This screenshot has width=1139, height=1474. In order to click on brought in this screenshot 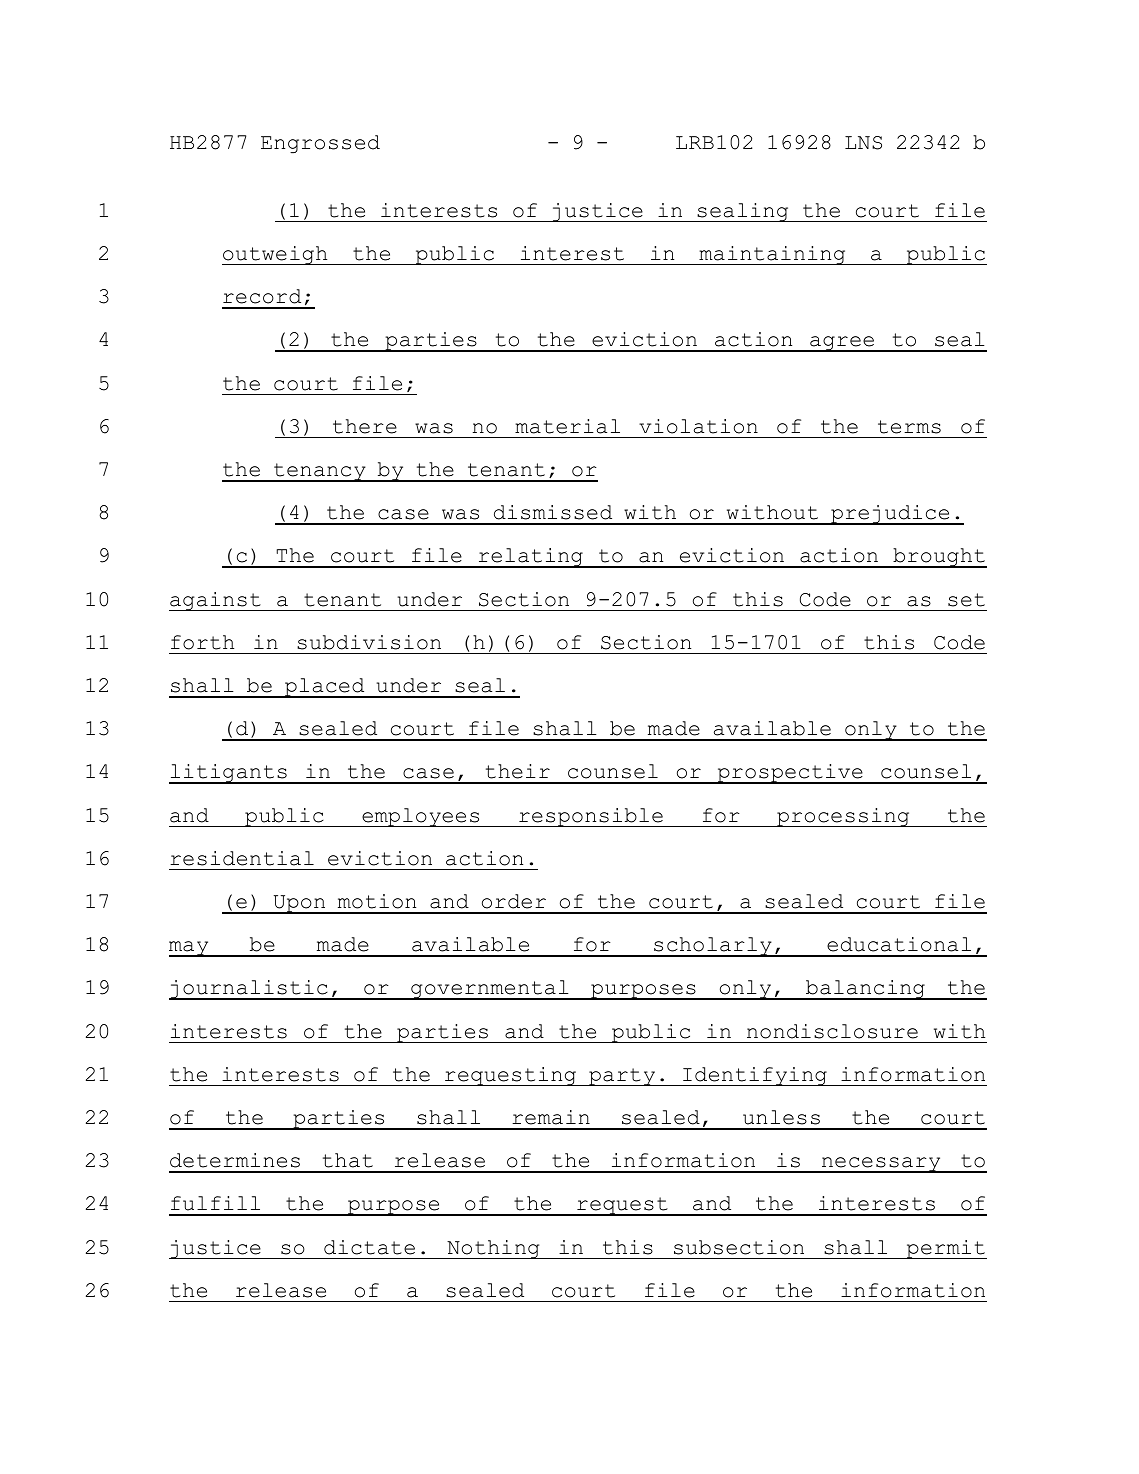, I will do `click(939, 558)`.
